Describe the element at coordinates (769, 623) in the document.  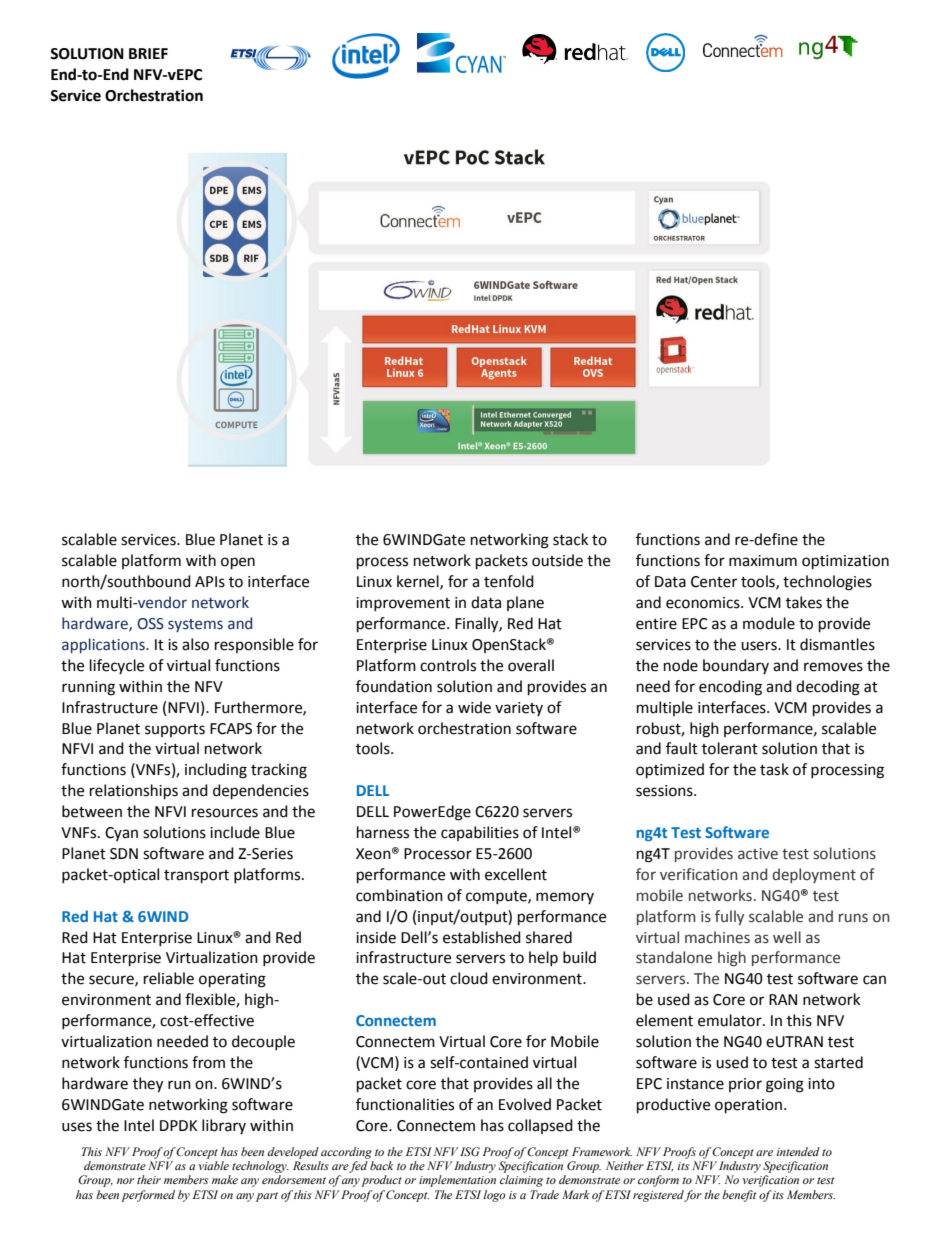
I see `module` at that location.
